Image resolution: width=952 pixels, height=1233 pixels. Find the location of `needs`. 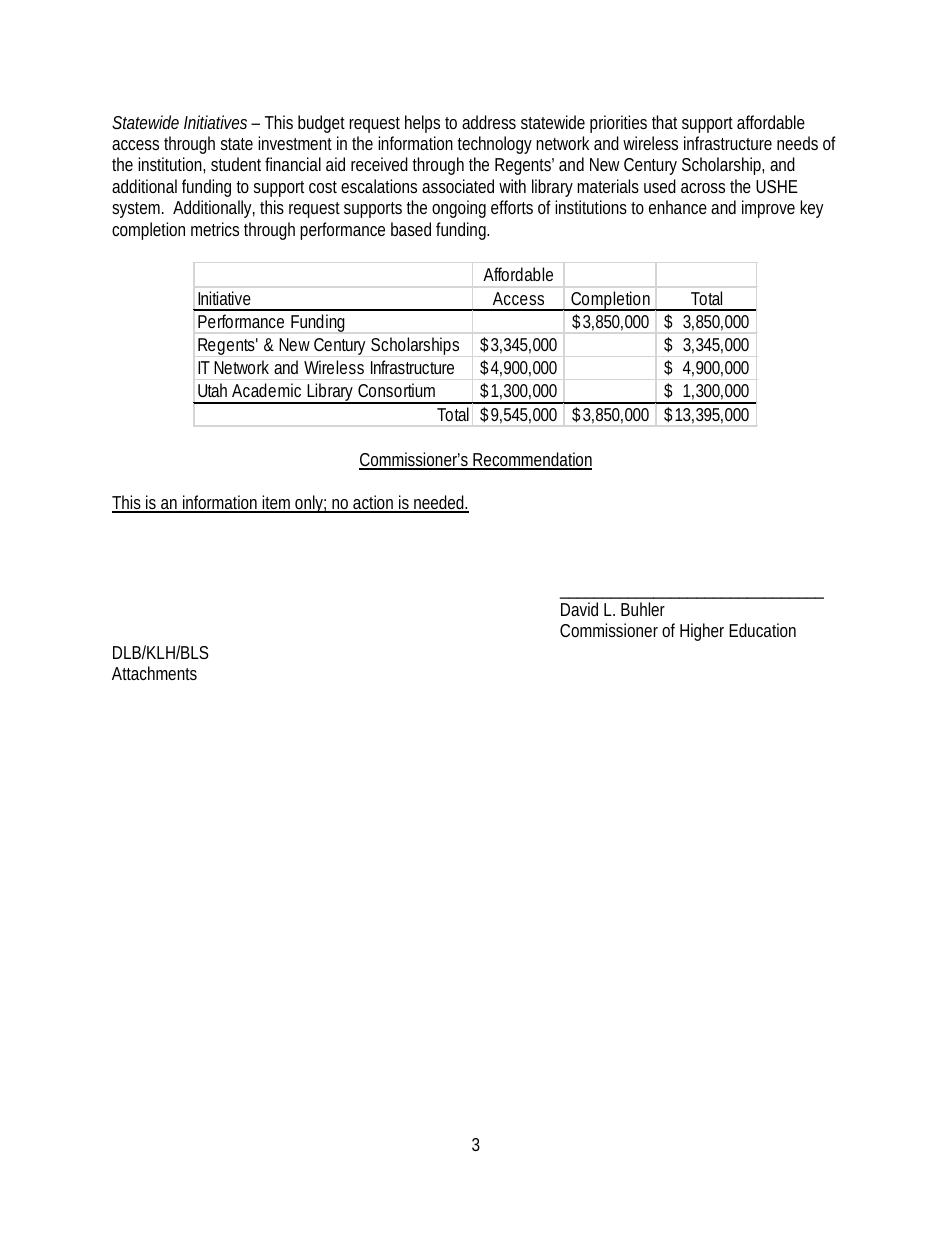

needs is located at coordinates (797, 143).
